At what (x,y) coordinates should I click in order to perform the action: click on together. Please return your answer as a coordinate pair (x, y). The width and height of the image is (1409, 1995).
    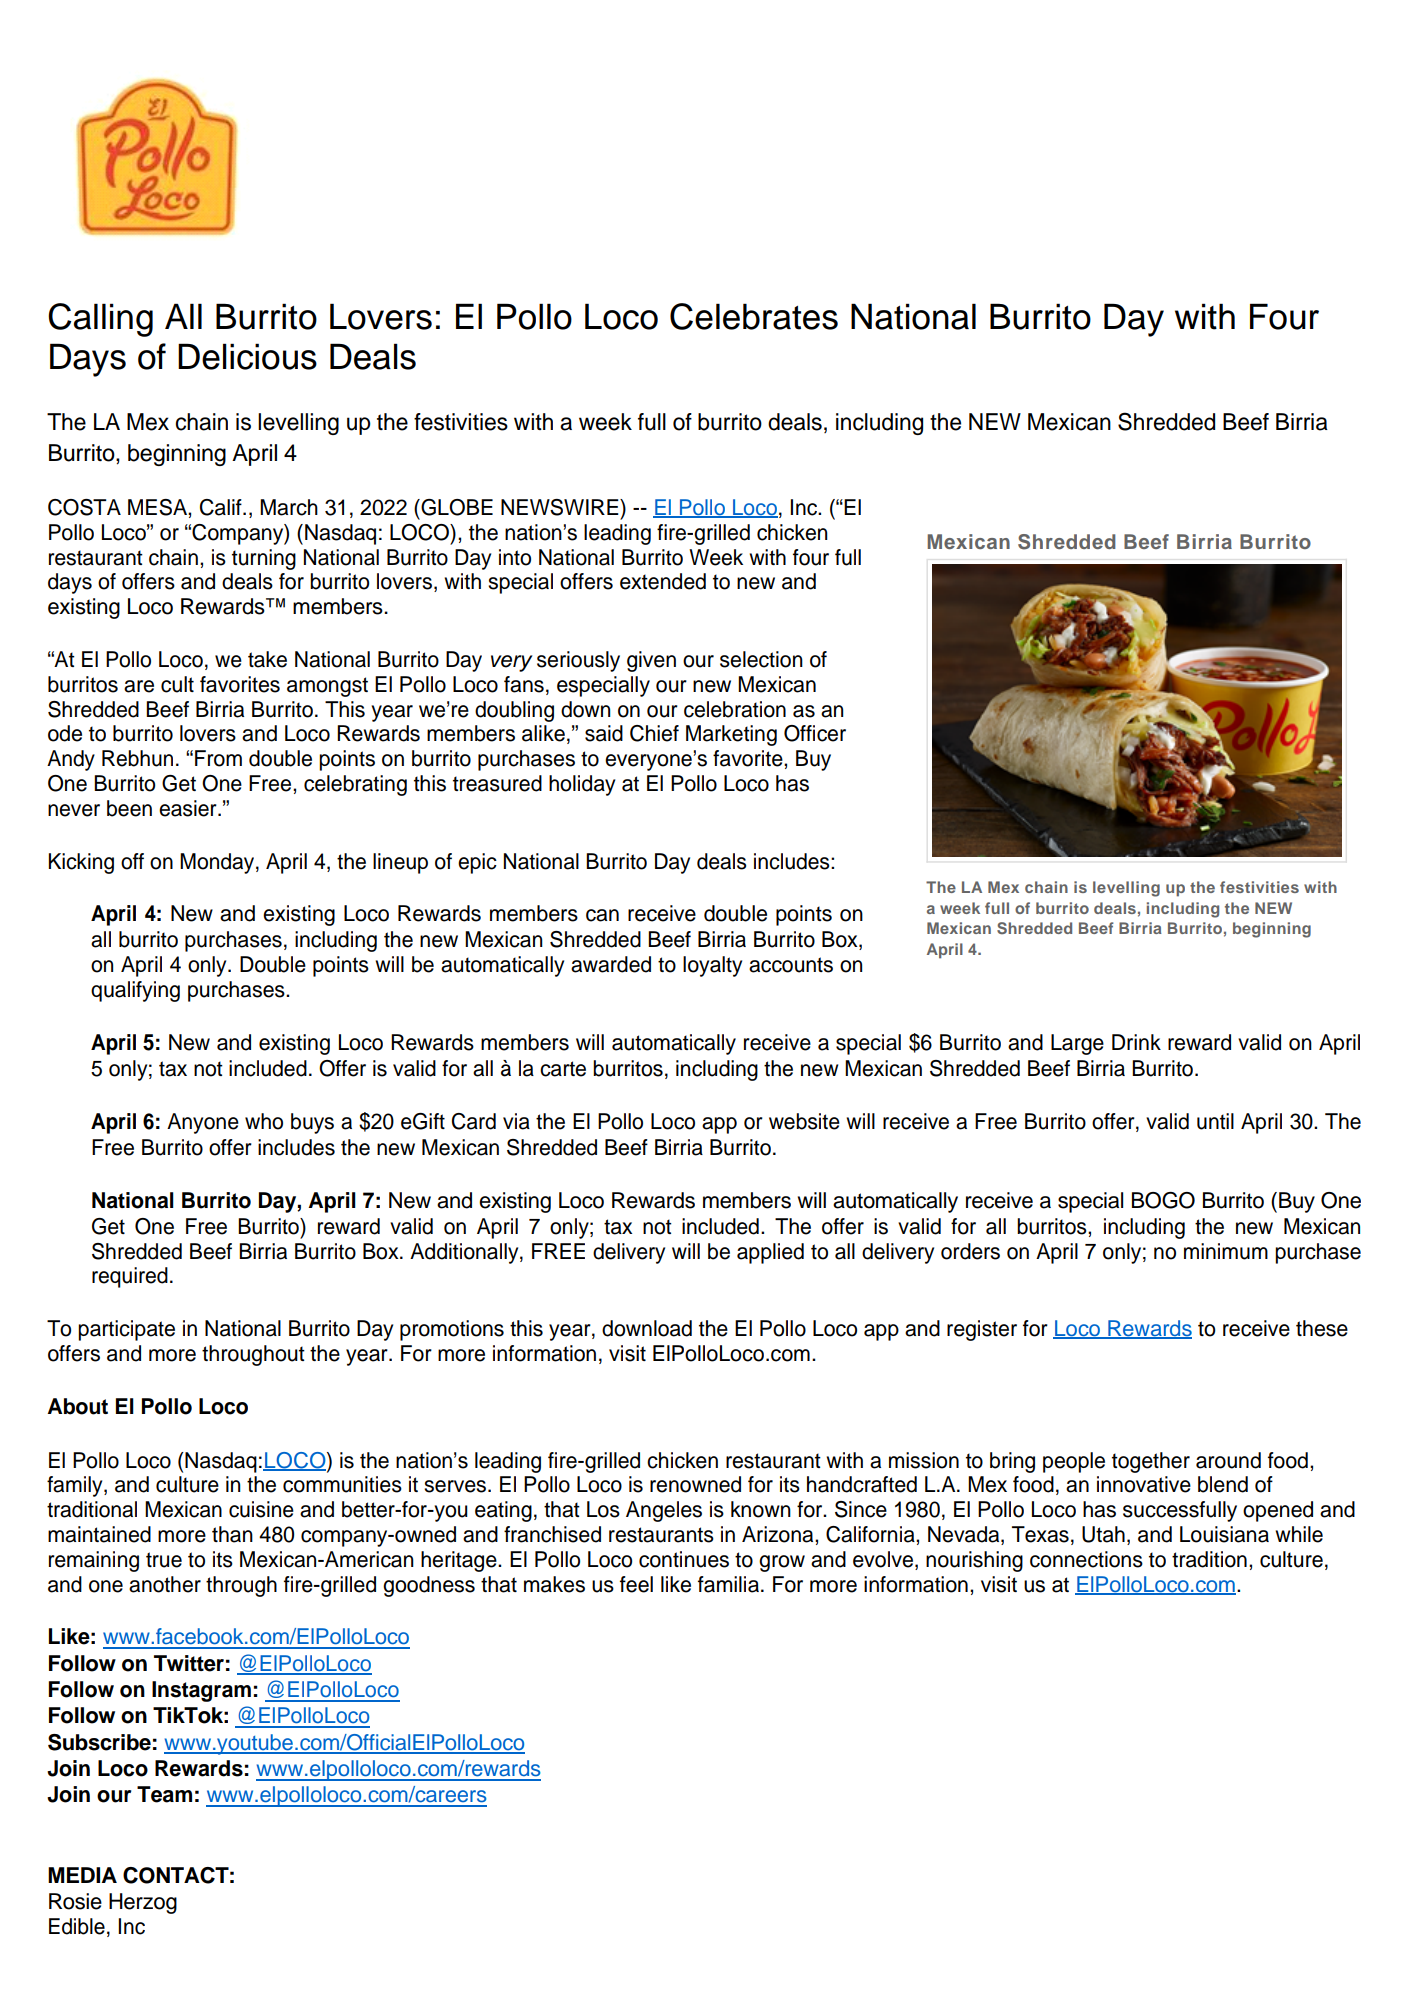
    Looking at the image, I should click on (1151, 1462).
